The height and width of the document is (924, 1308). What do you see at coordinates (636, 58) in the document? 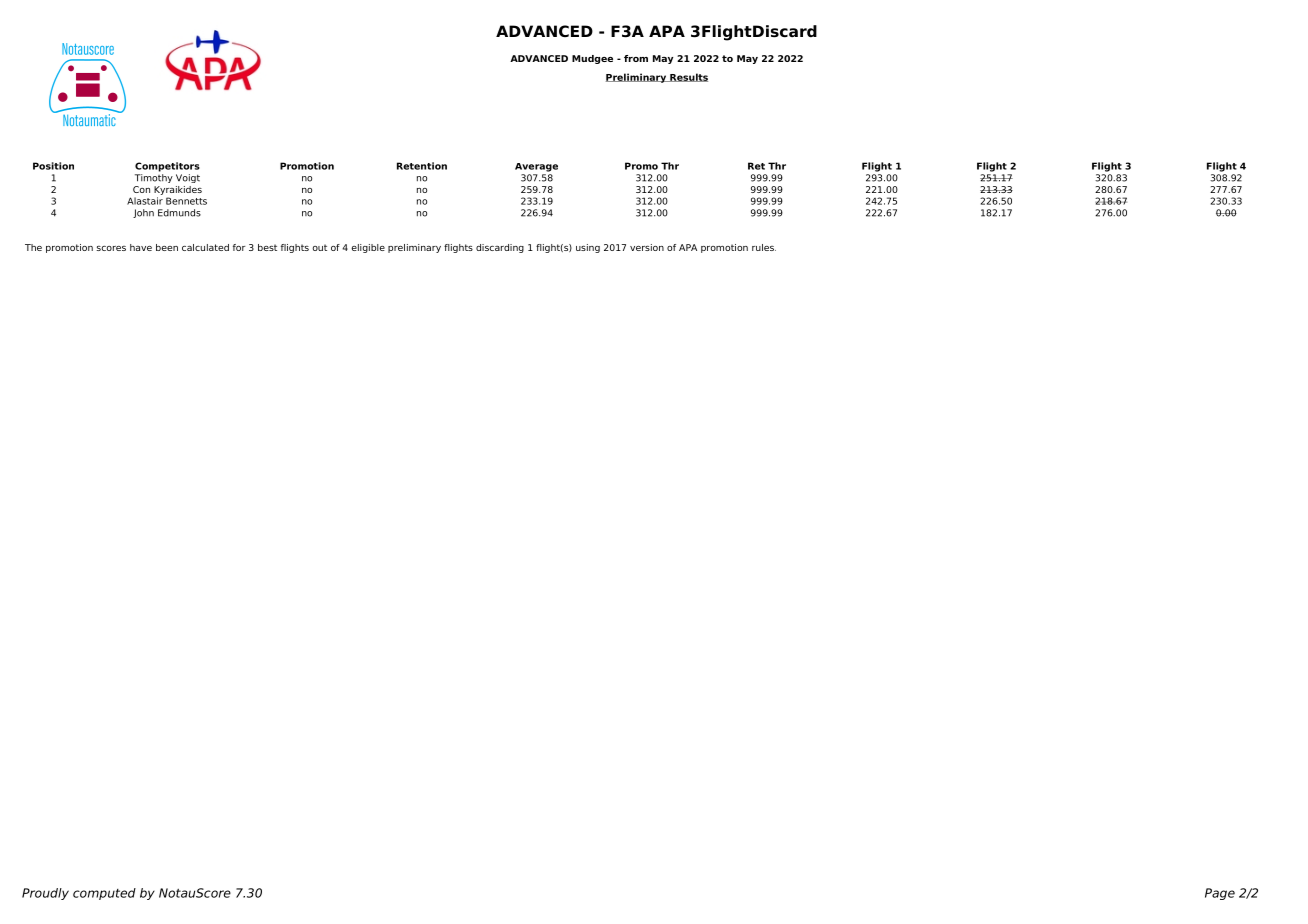
I see `from` at bounding box center [636, 58].
